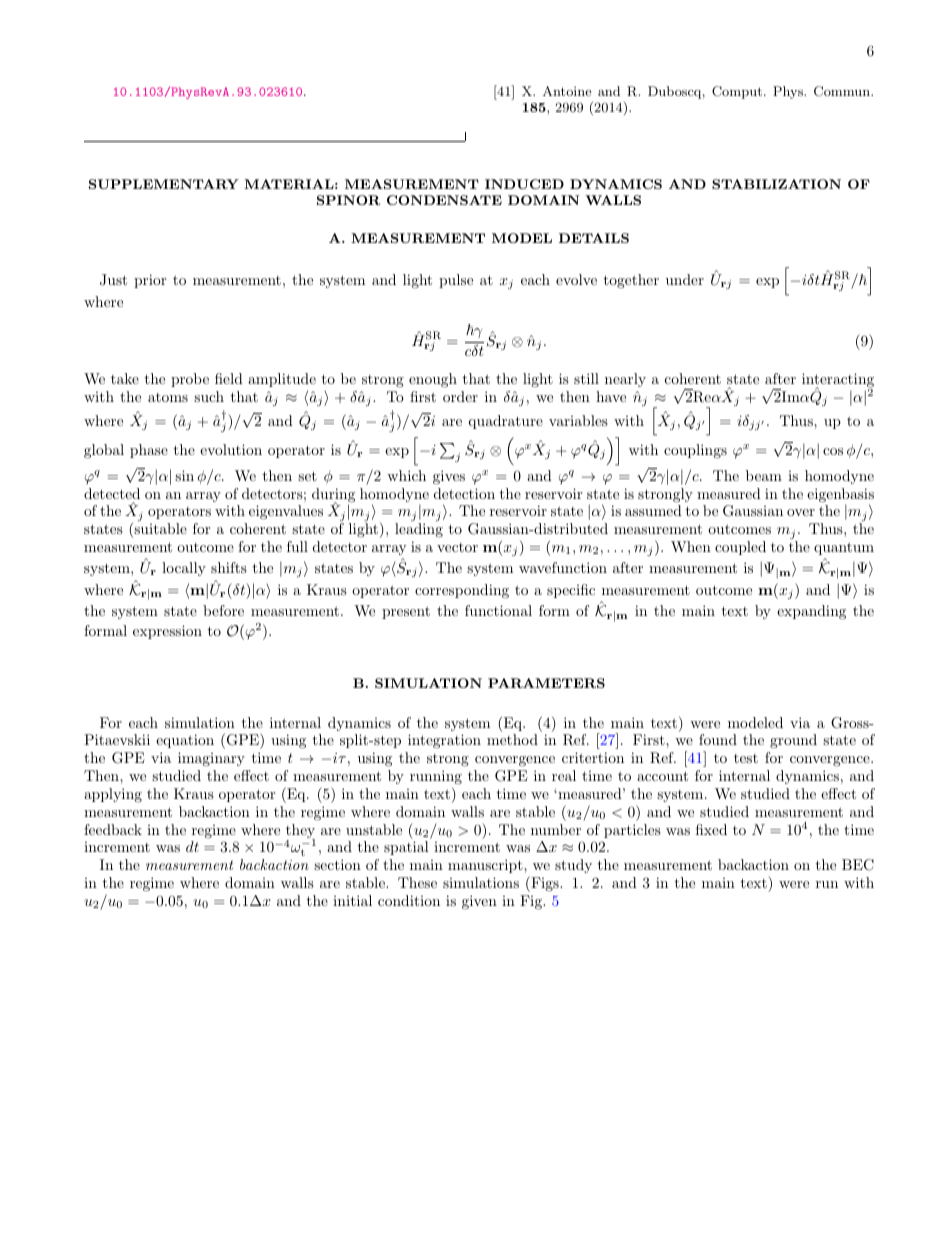  What do you see at coordinates (113, 829) in the document?
I see `feedback` at bounding box center [113, 829].
